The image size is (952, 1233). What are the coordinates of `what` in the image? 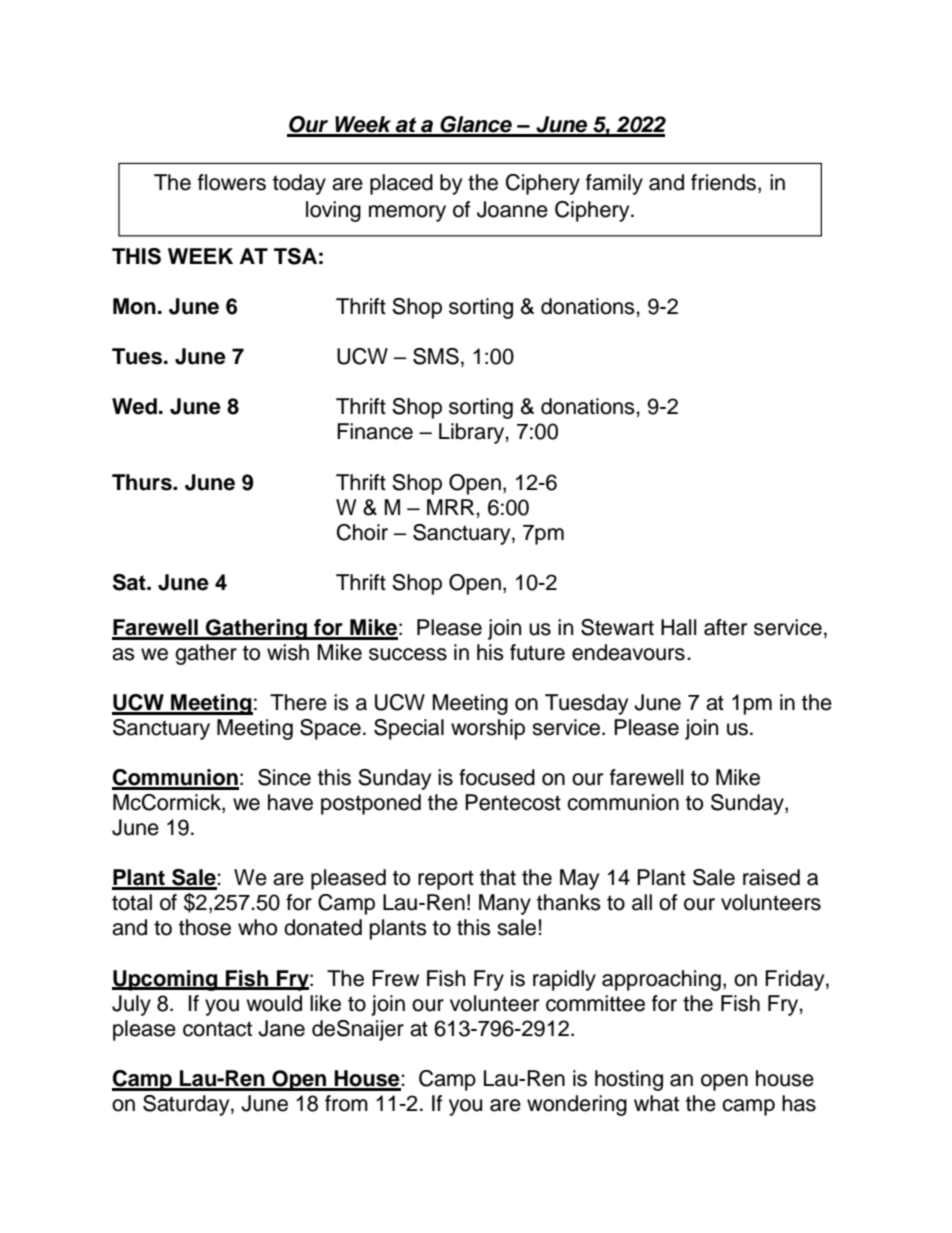 It's located at (656, 1103).
